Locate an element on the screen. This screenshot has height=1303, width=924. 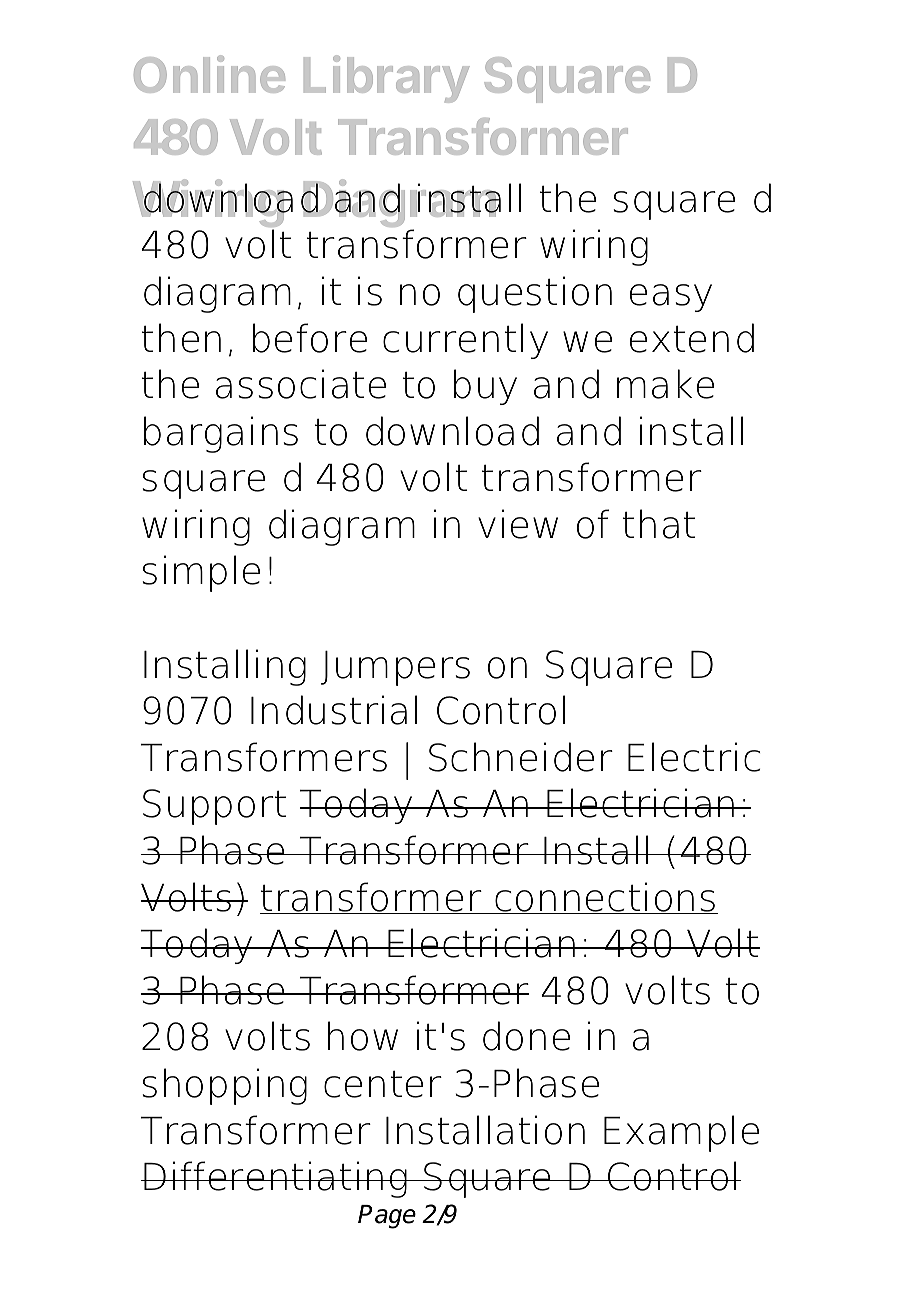
how is located at coordinates (363, 1036).
